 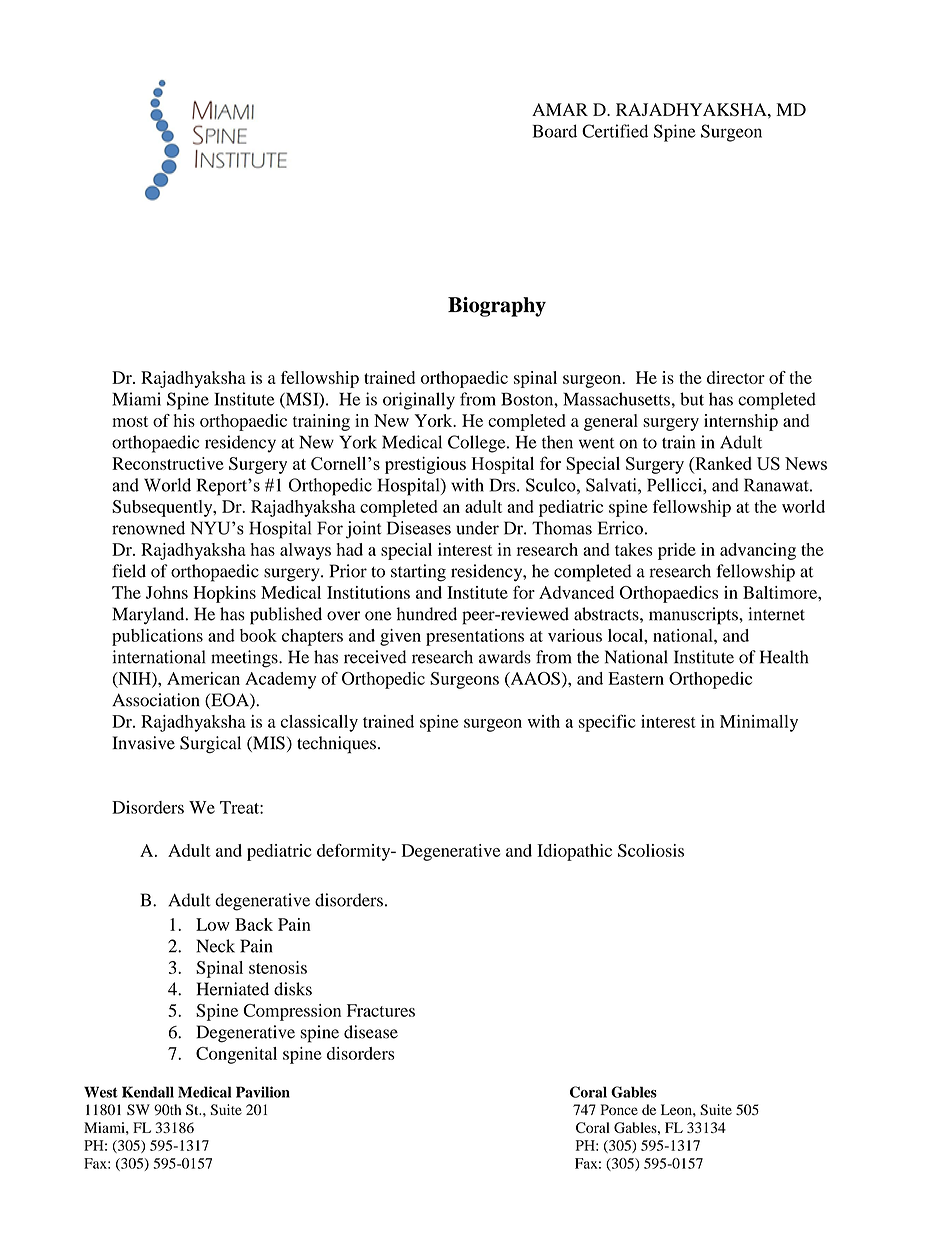 What do you see at coordinates (555, 131) in the page?
I see `Board` at bounding box center [555, 131].
